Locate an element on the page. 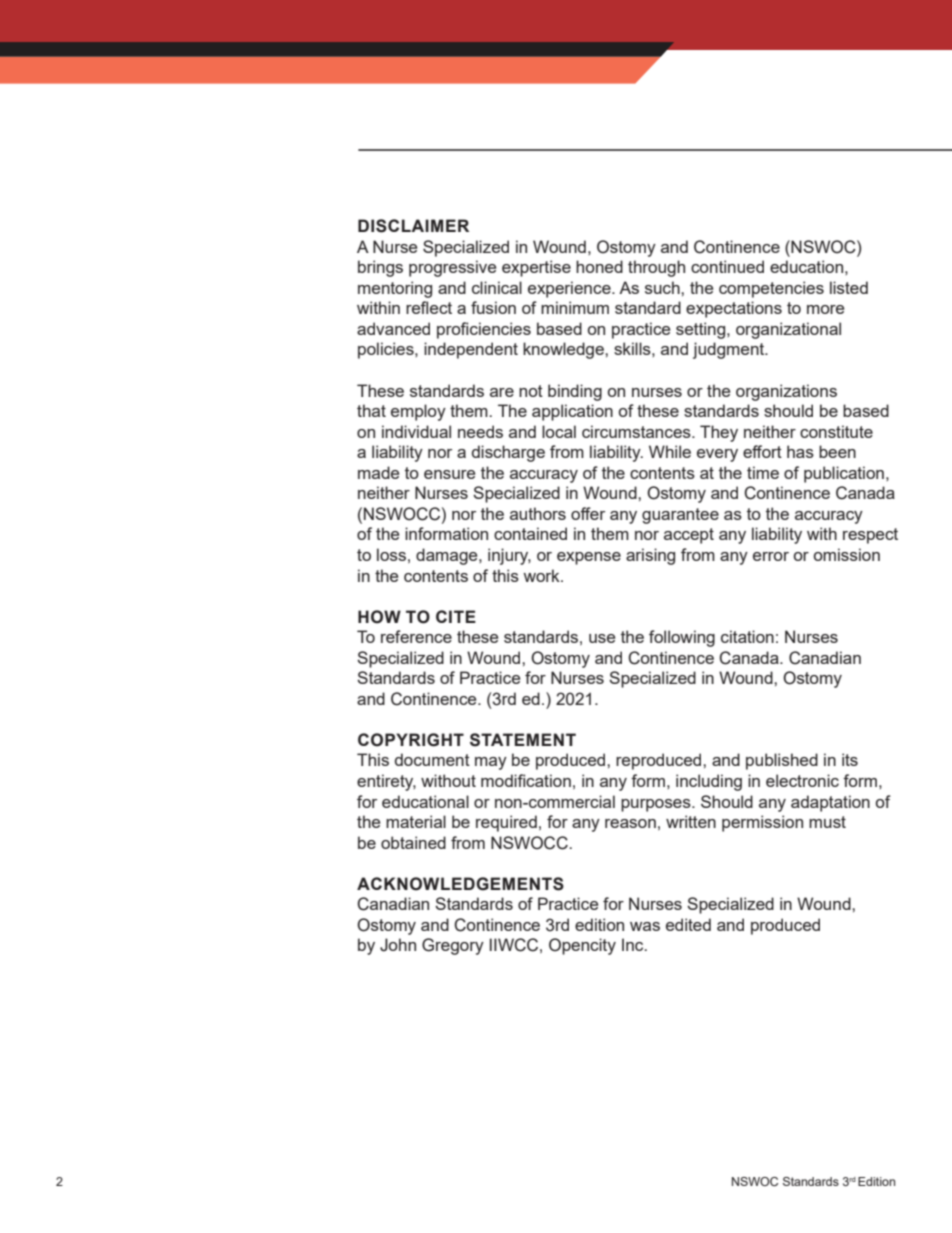  has is located at coordinates (800, 451).
